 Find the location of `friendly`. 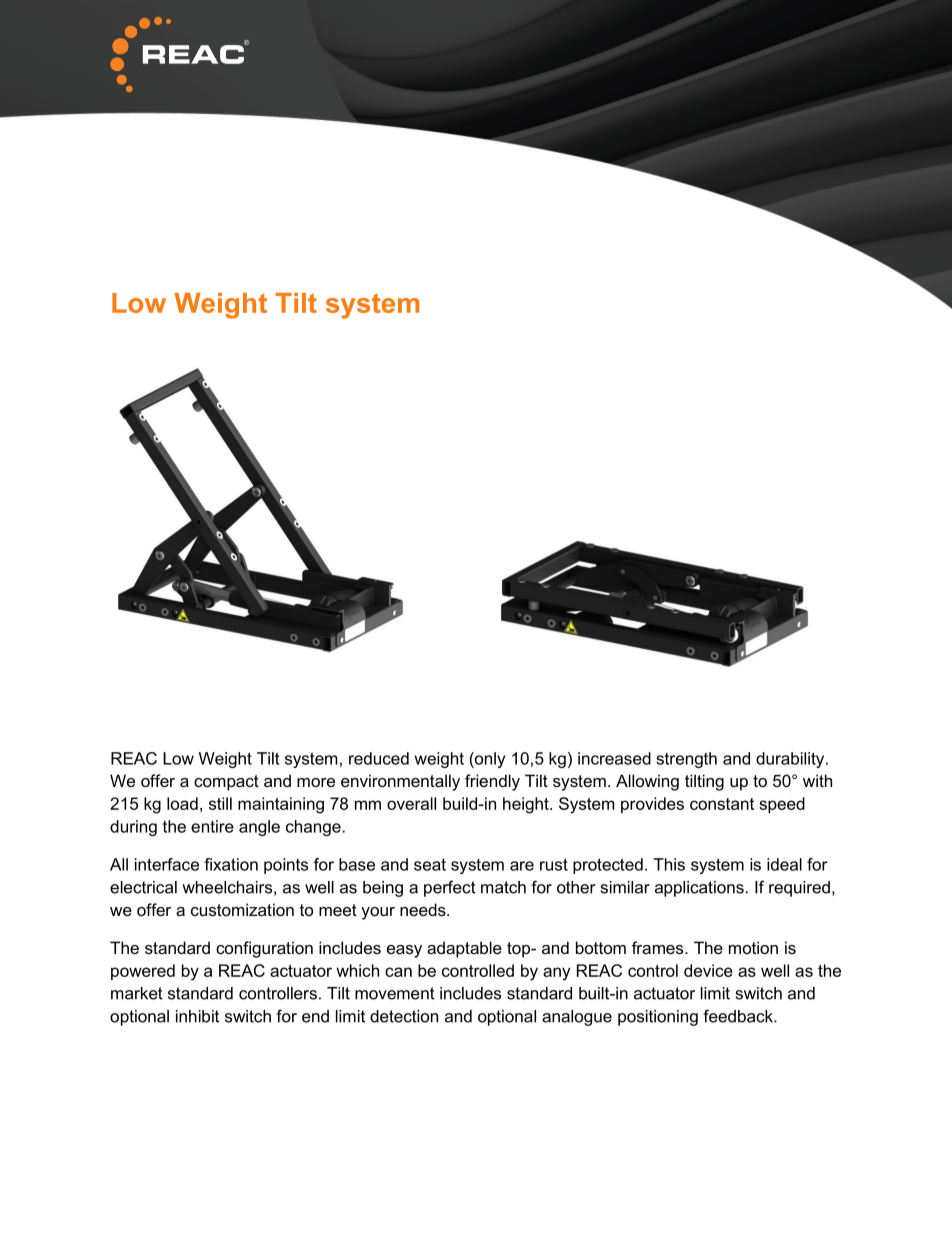

friendly is located at coordinates (492, 782).
